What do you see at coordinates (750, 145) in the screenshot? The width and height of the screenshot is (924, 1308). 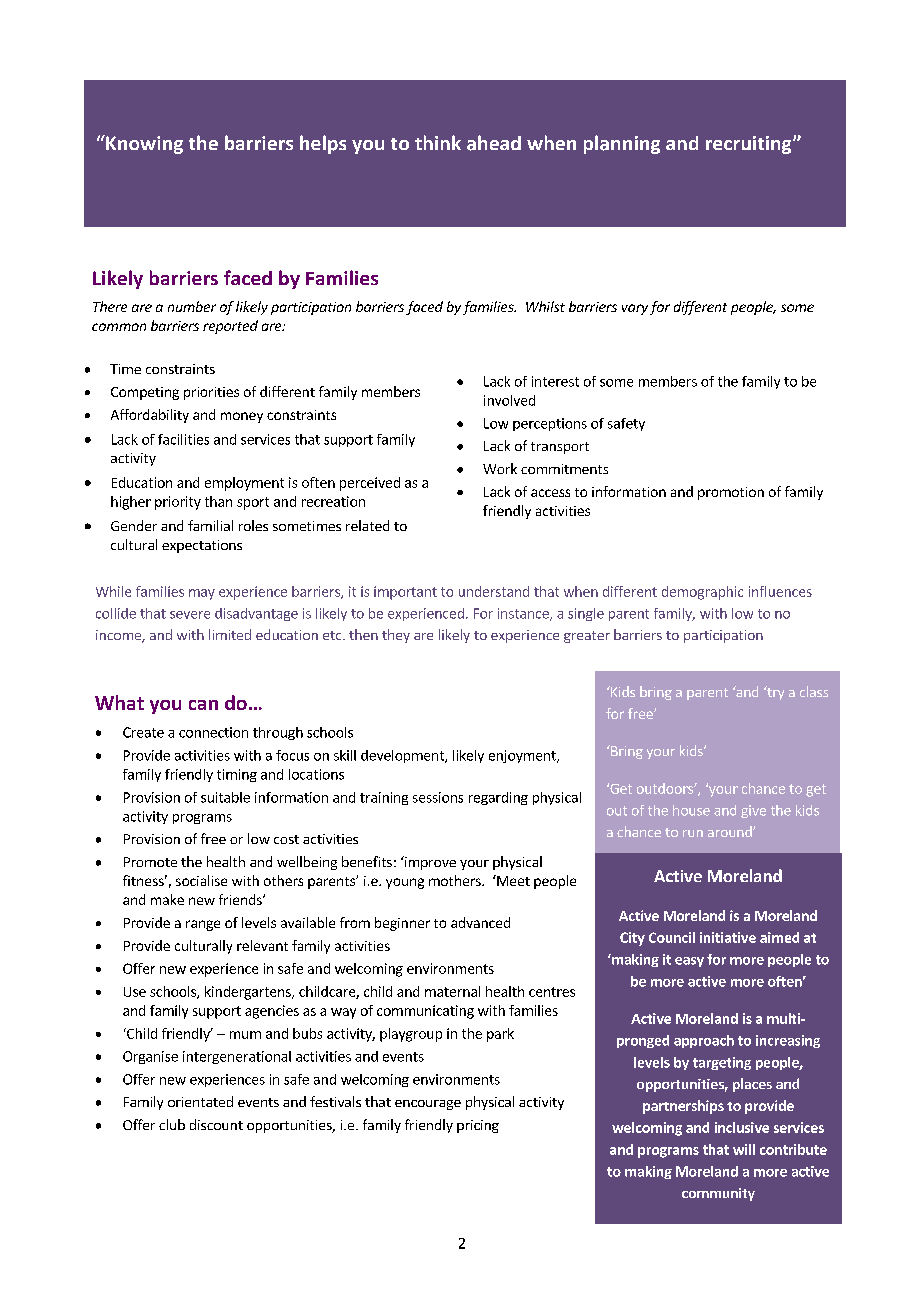 I see `recruiting` at bounding box center [750, 145].
